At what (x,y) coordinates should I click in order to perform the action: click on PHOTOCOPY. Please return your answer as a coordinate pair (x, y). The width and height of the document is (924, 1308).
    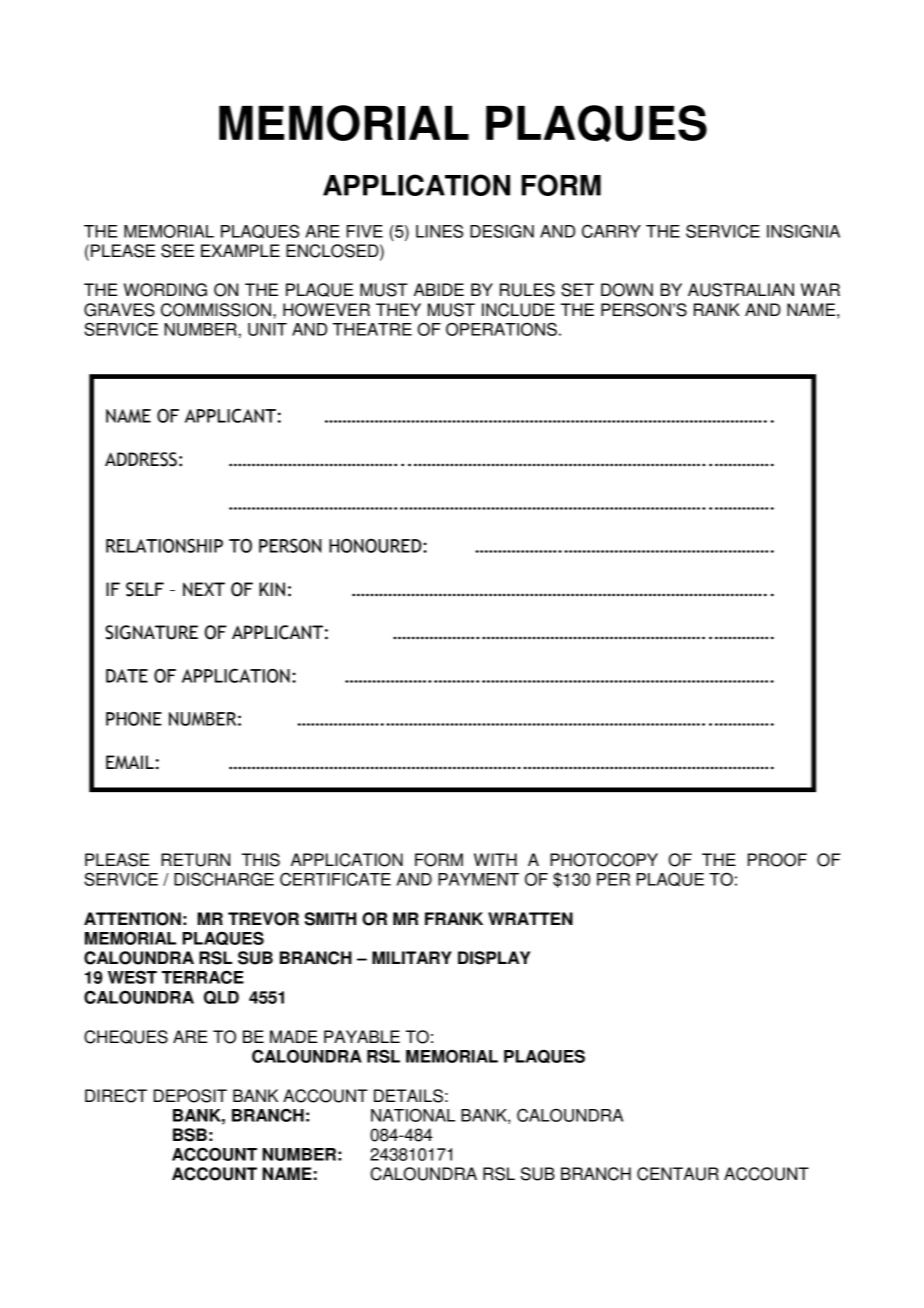
    Looking at the image, I should click on (604, 860).
